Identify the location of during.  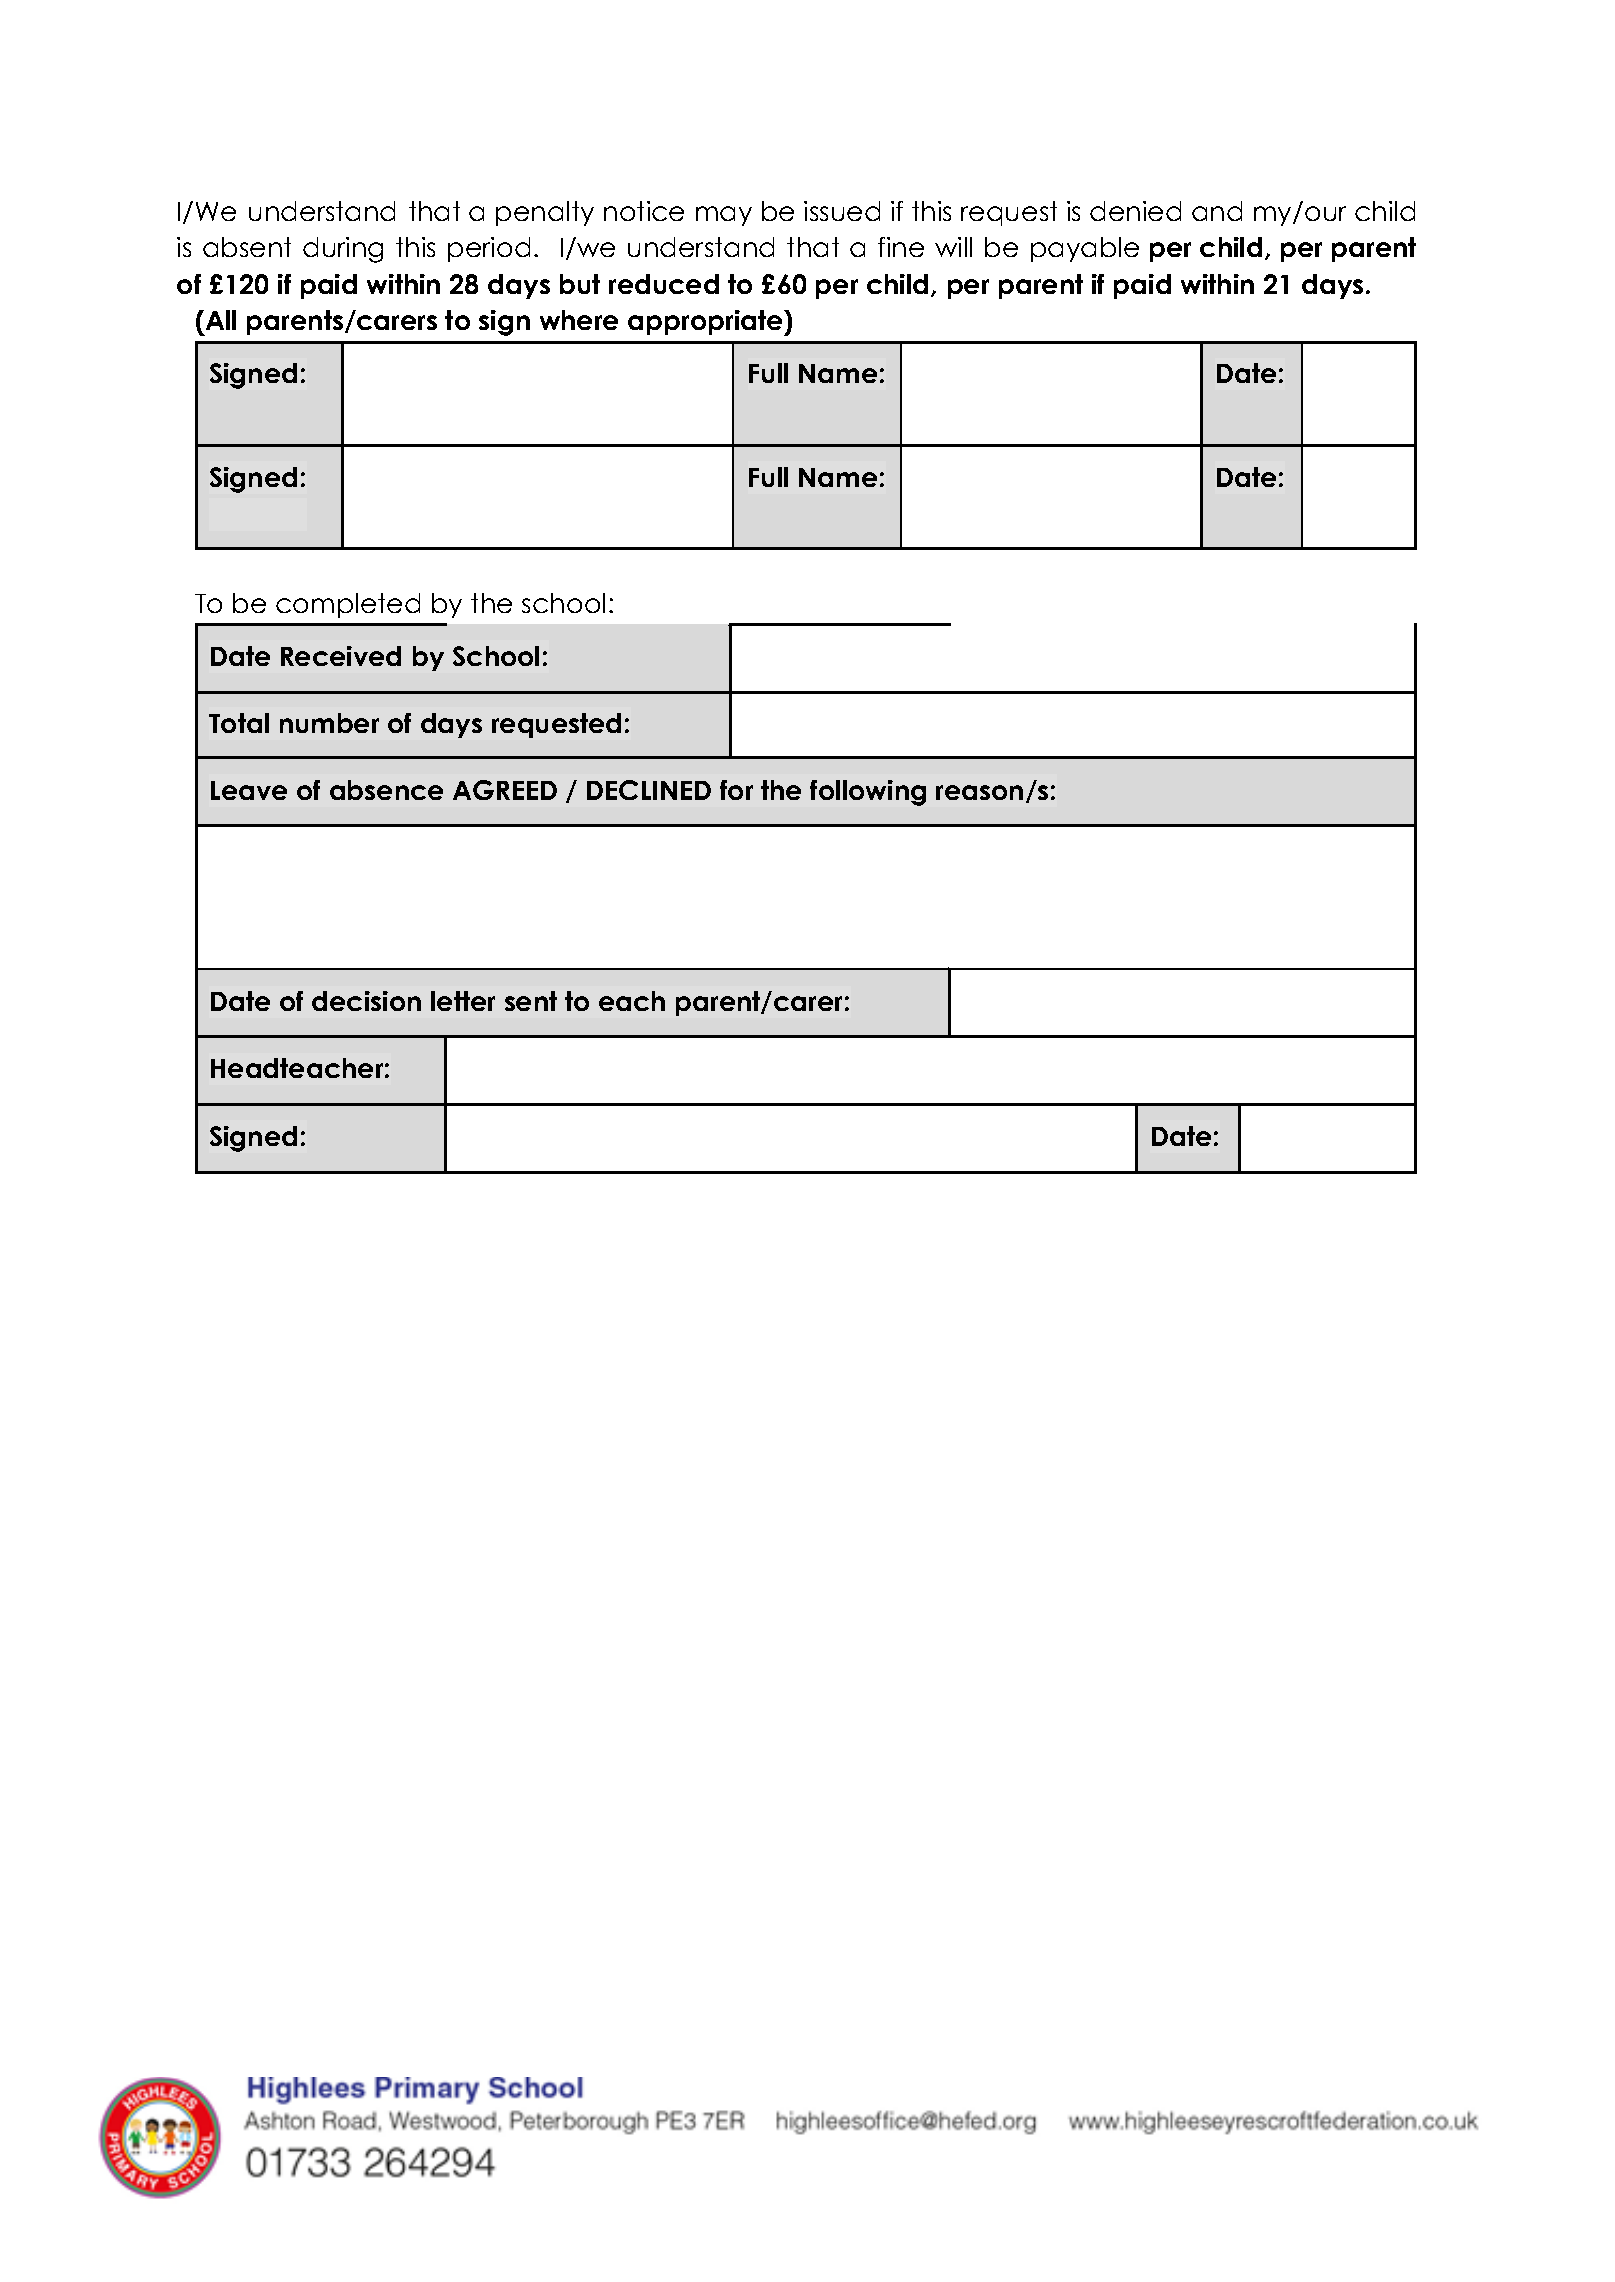
(343, 250).
